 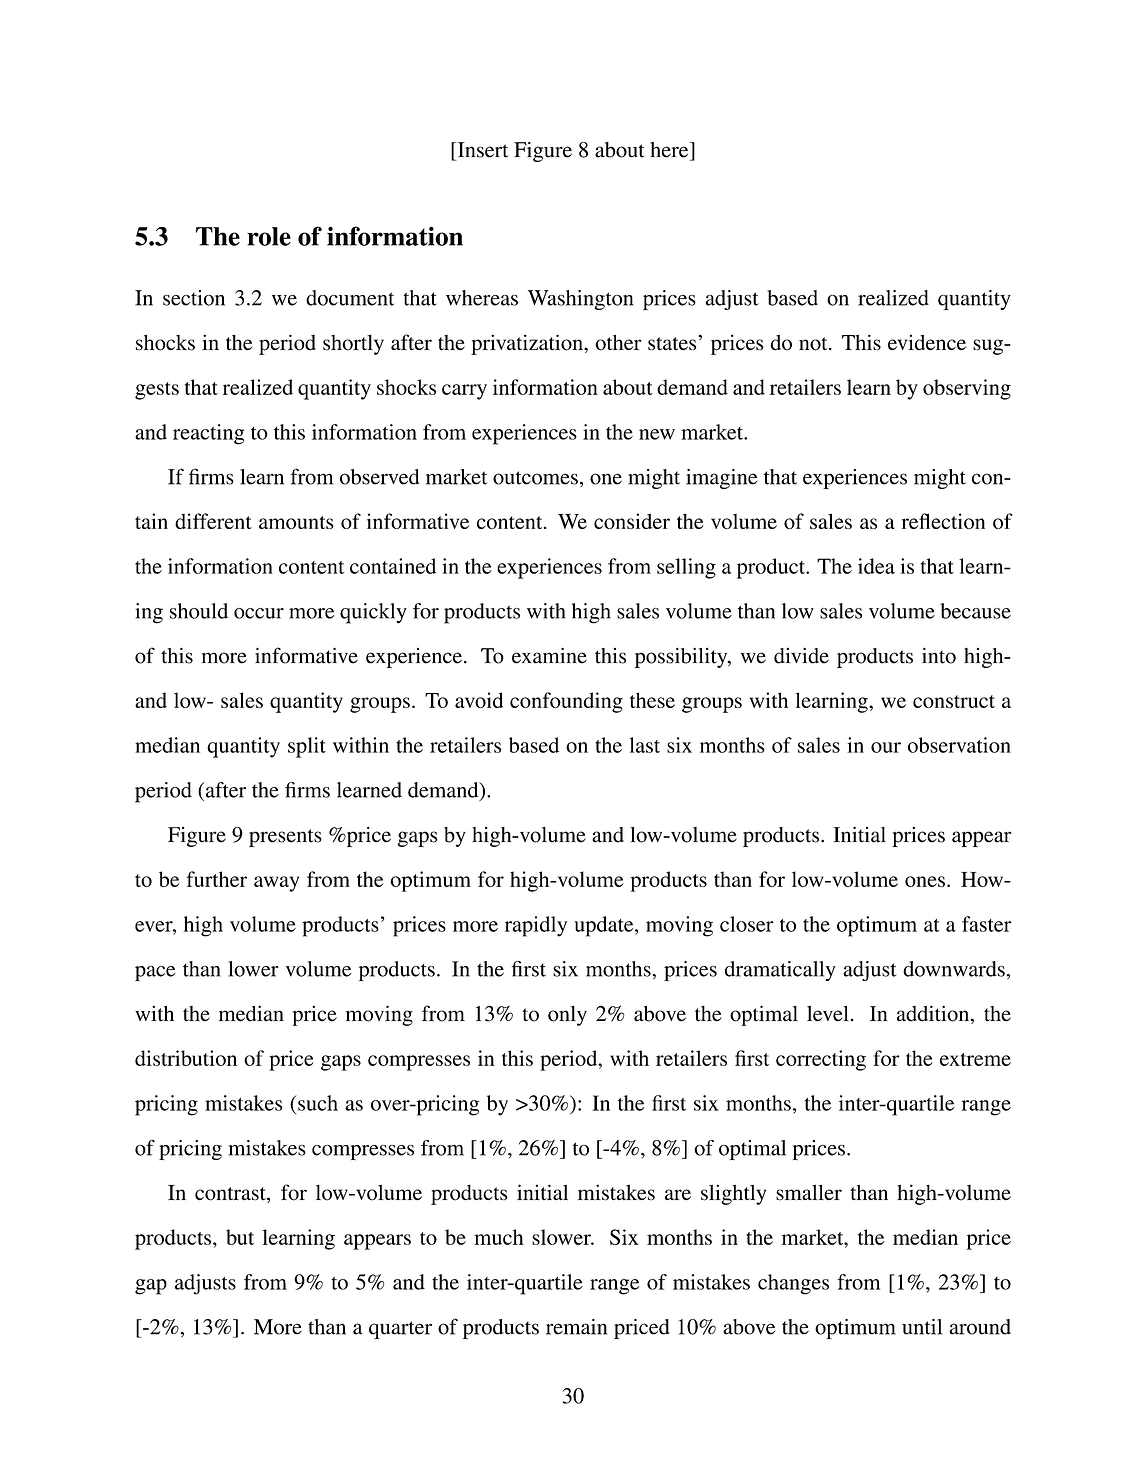 What do you see at coordinates (269, 236) in the screenshot?
I see `role` at bounding box center [269, 236].
